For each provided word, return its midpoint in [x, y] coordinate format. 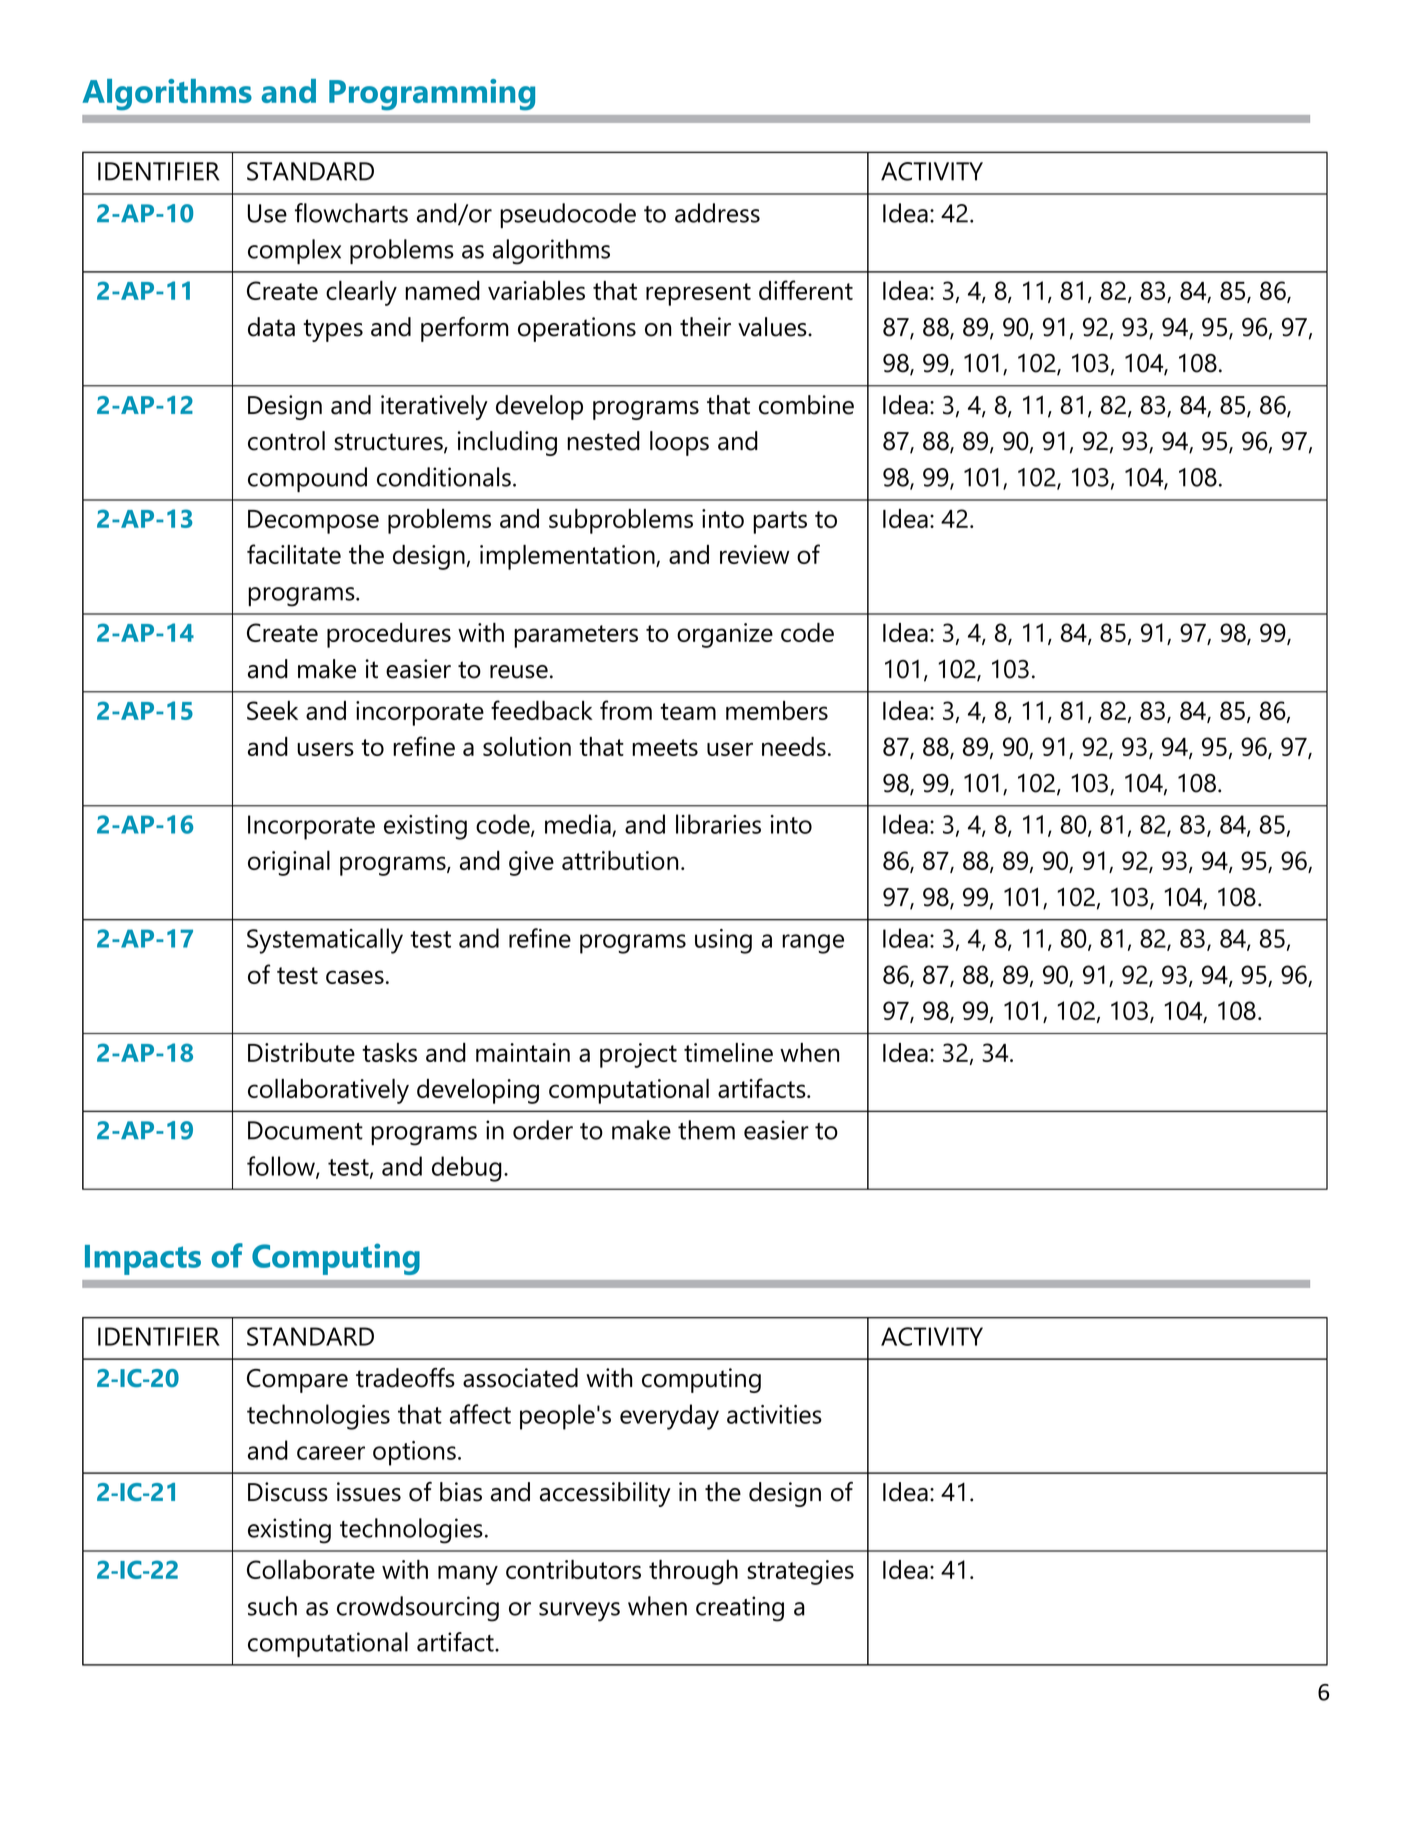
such [272, 1606]
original [289, 863]
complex [294, 251]
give [531, 863]
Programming [432, 95]
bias [461, 1492]
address [717, 213]
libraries [718, 824]
